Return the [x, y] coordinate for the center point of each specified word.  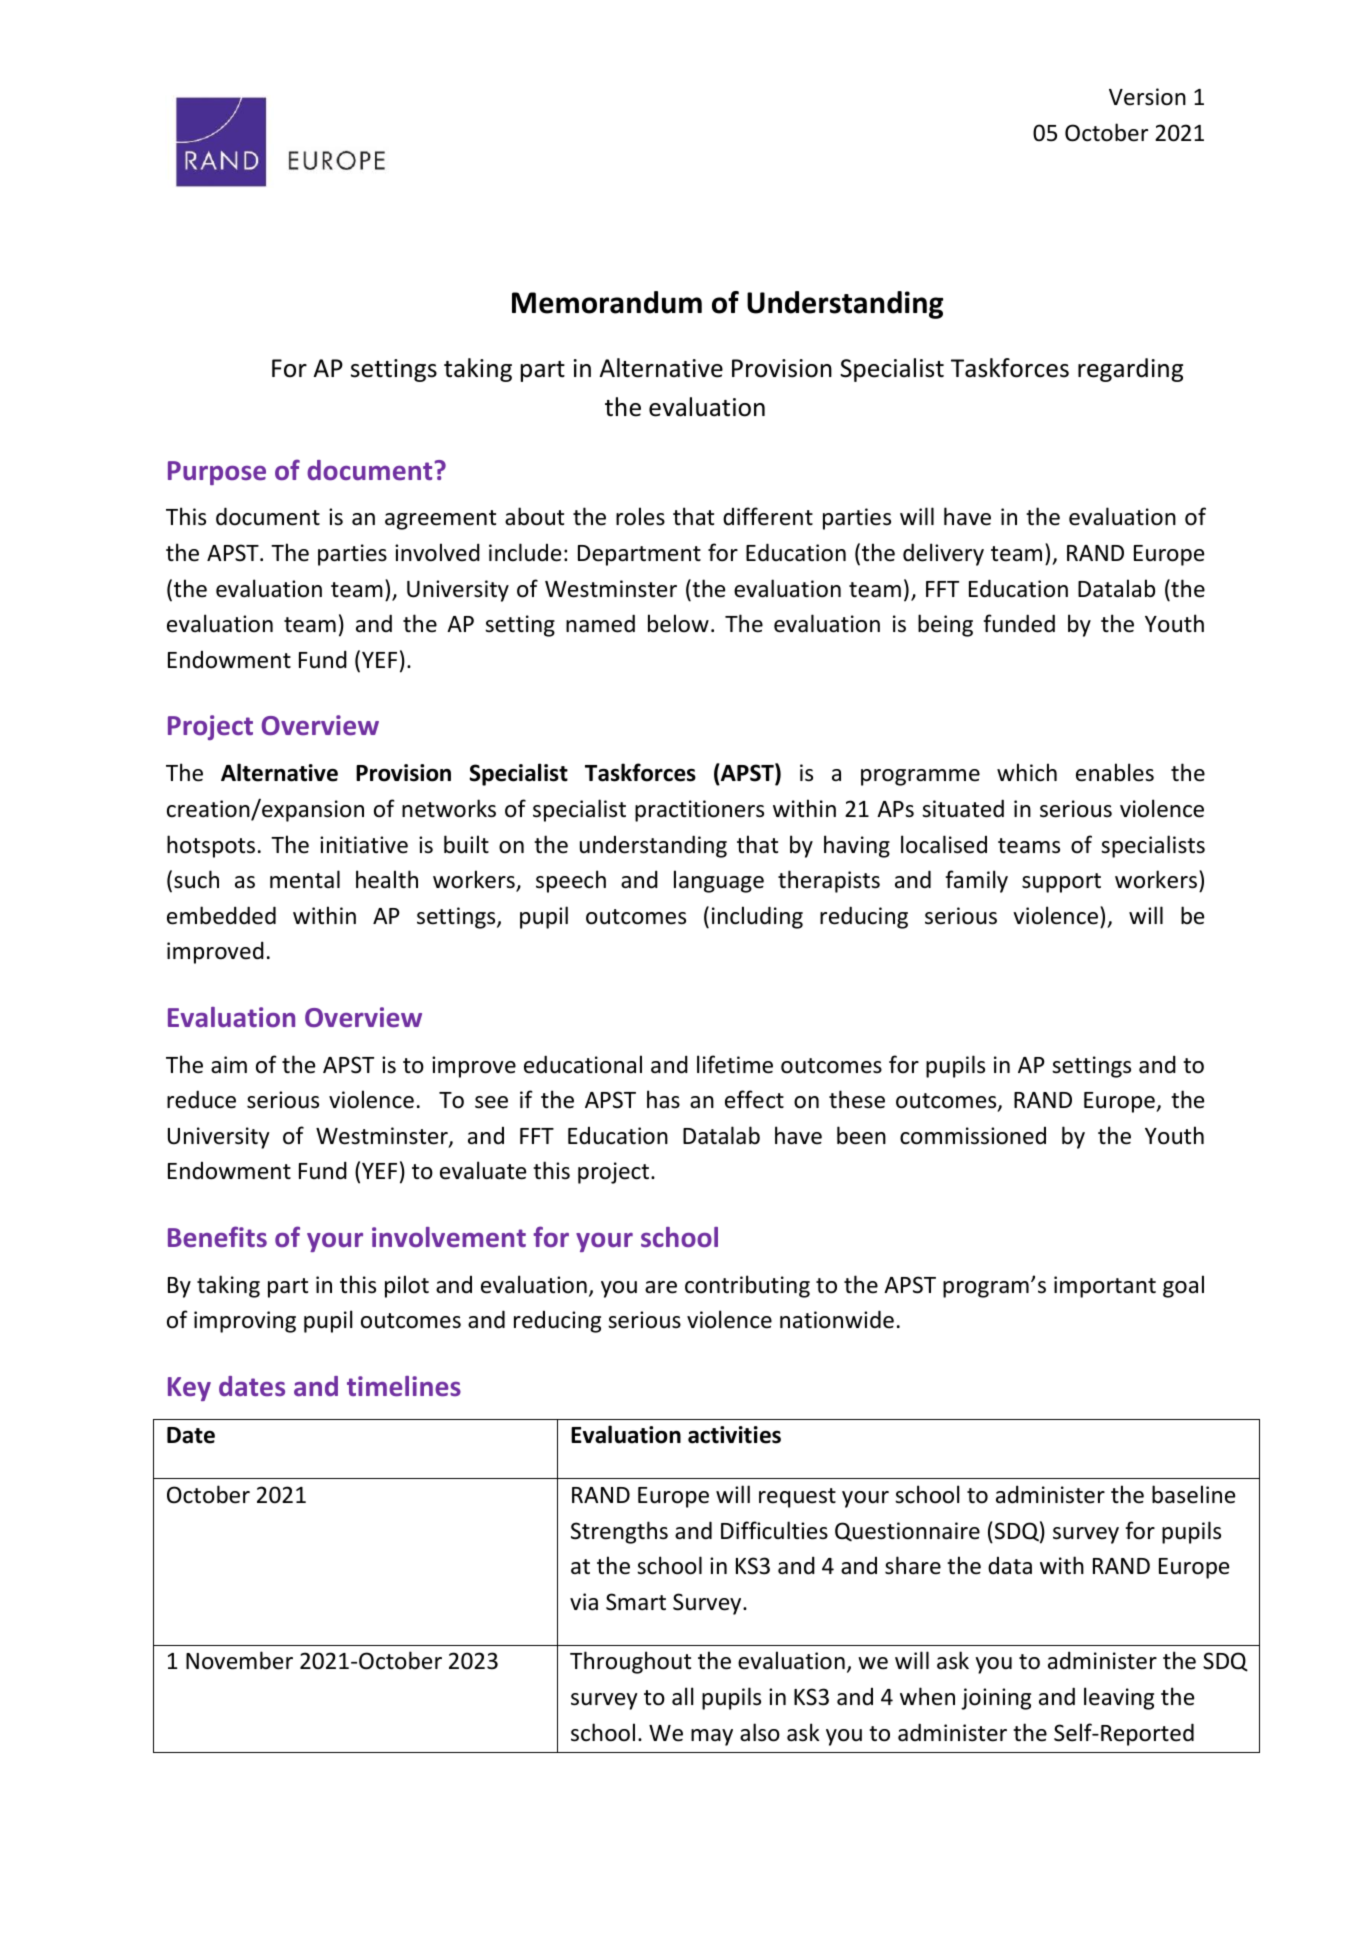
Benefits [217, 1237]
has [663, 1099]
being [945, 625]
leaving [1119, 1698]
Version [1147, 97]
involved [437, 552]
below [678, 623]
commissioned [973, 1136]
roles [640, 516]
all [682, 1696]
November [239, 1660]
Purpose [217, 473]
